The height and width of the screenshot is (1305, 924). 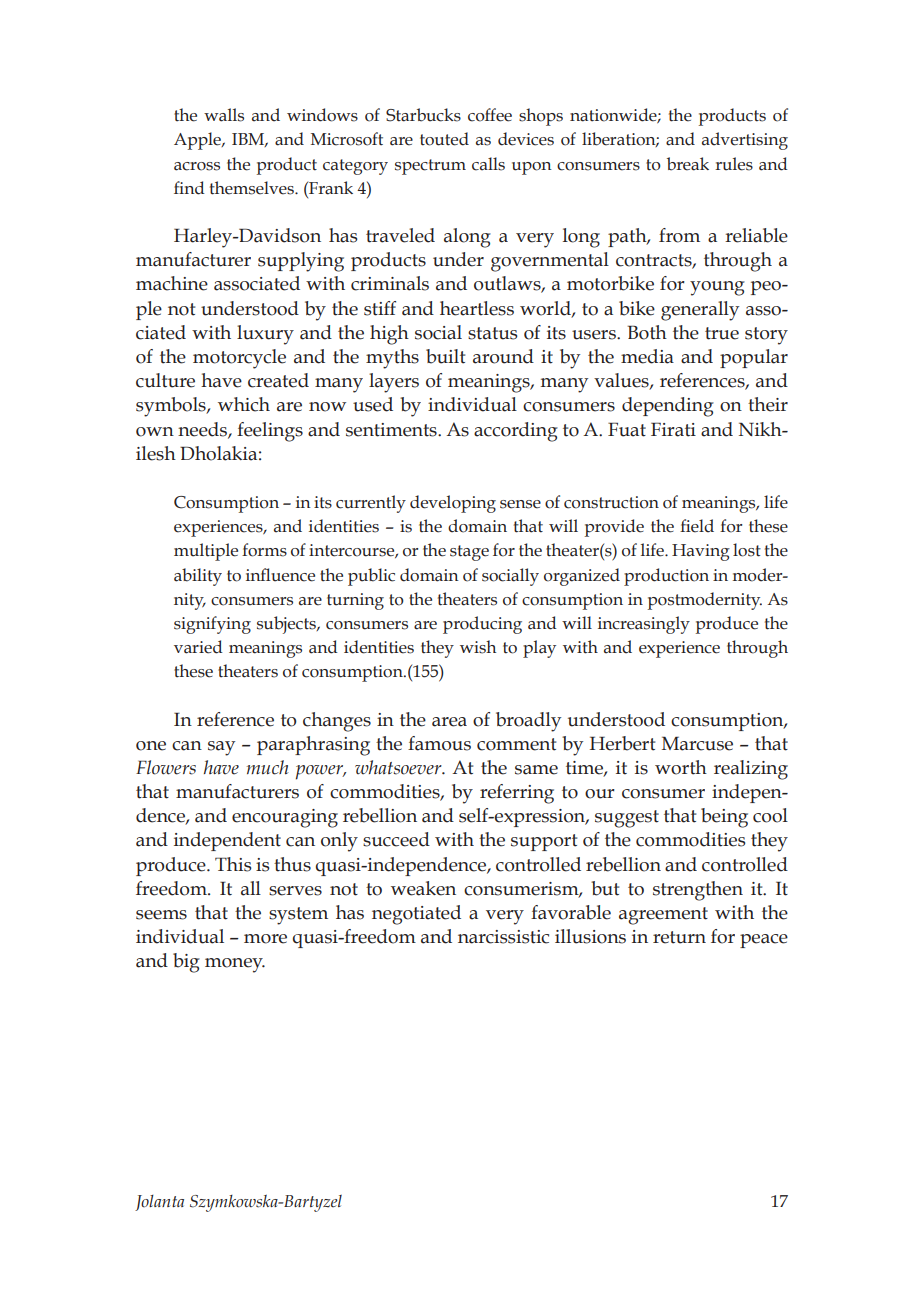 I want to click on wish, so click(x=478, y=647).
